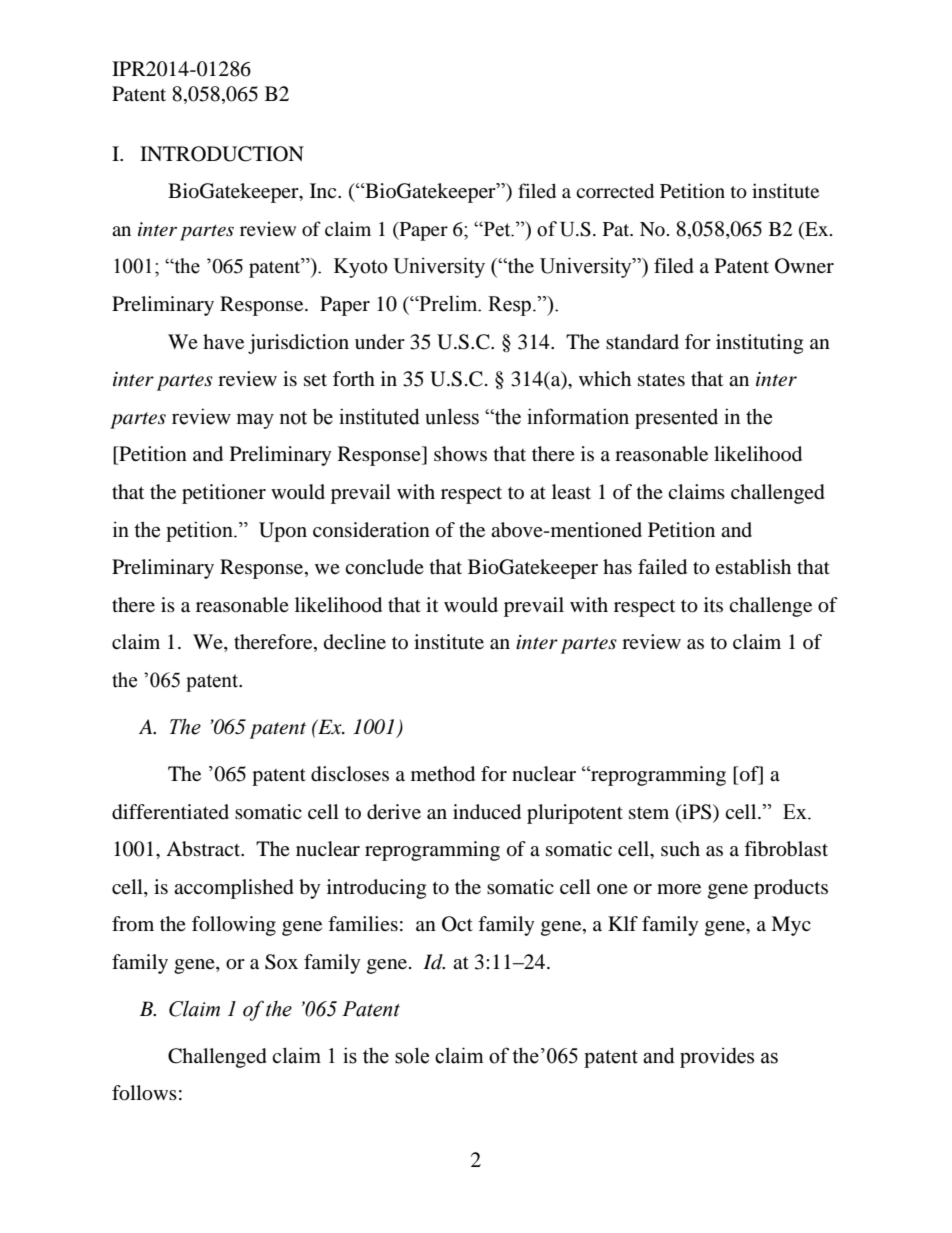 The height and width of the document is (1233, 952). What do you see at coordinates (713, 604) in the document?
I see `its` at bounding box center [713, 604].
